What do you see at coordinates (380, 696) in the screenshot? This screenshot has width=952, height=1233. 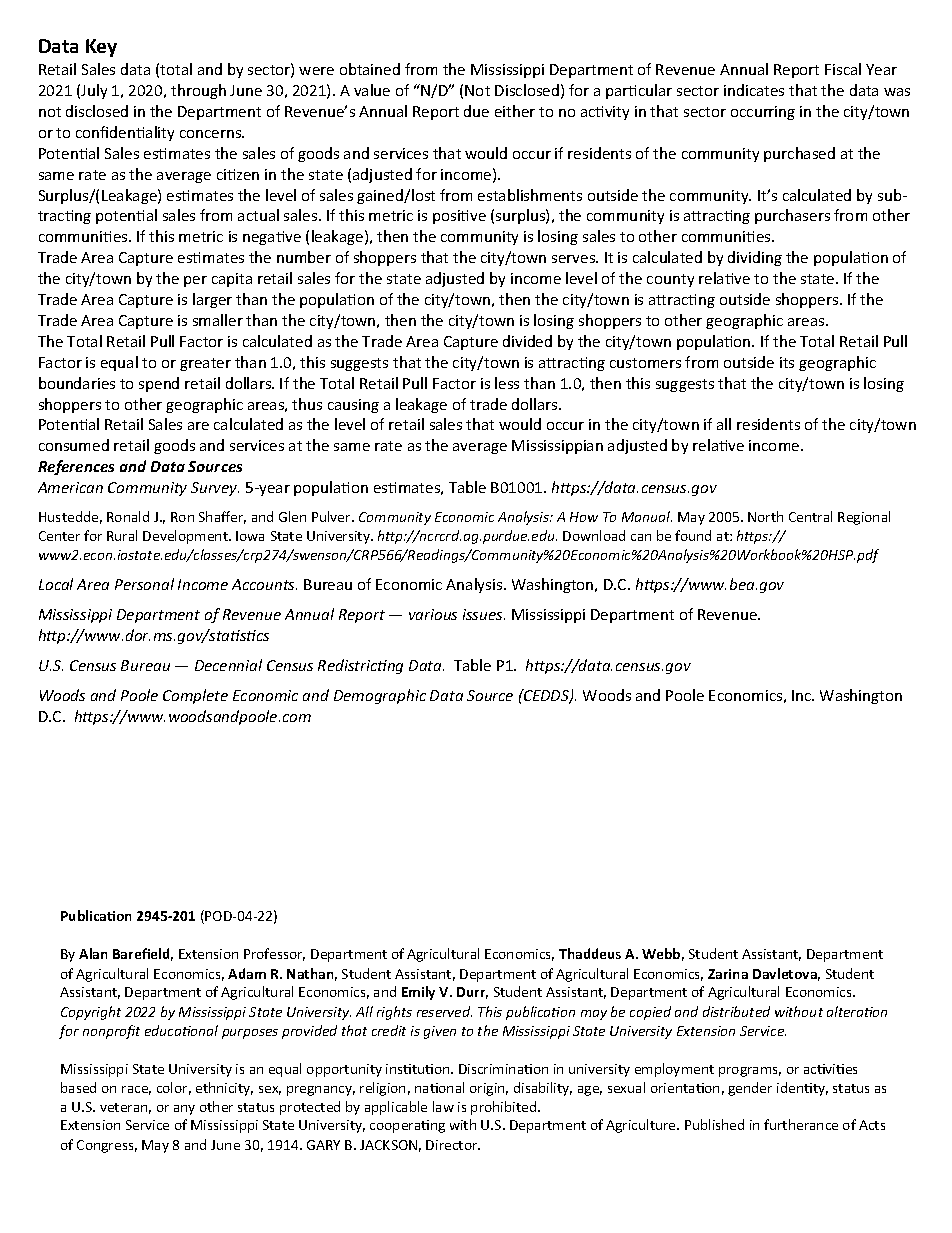 I see `Demographic` at bounding box center [380, 696].
